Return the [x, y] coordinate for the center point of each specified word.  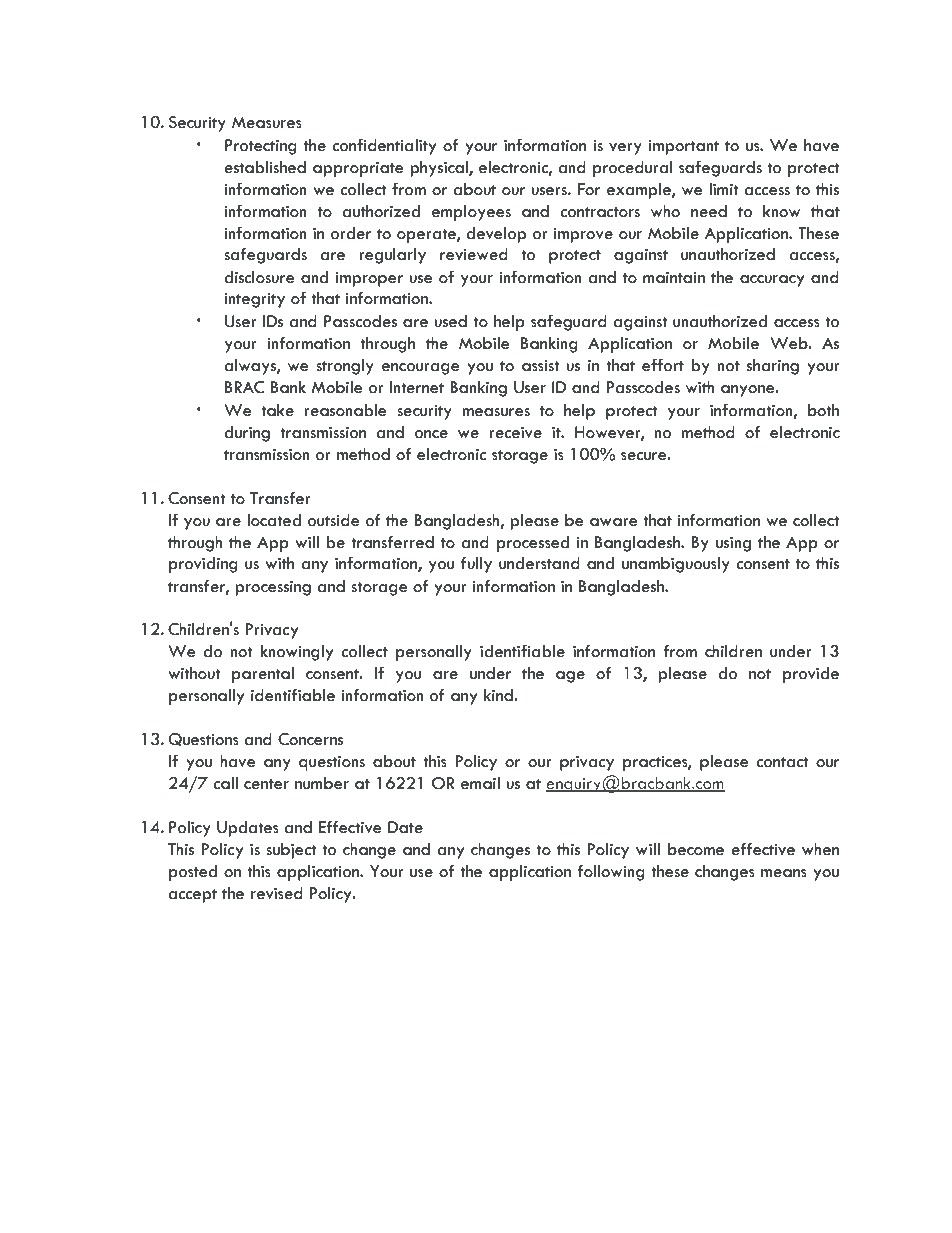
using [733, 544]
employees [471, 213]
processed [533, 544]
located [274, 520]
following [611, 872]
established [265, 167]
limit [724, 189]
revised [277, 893]
